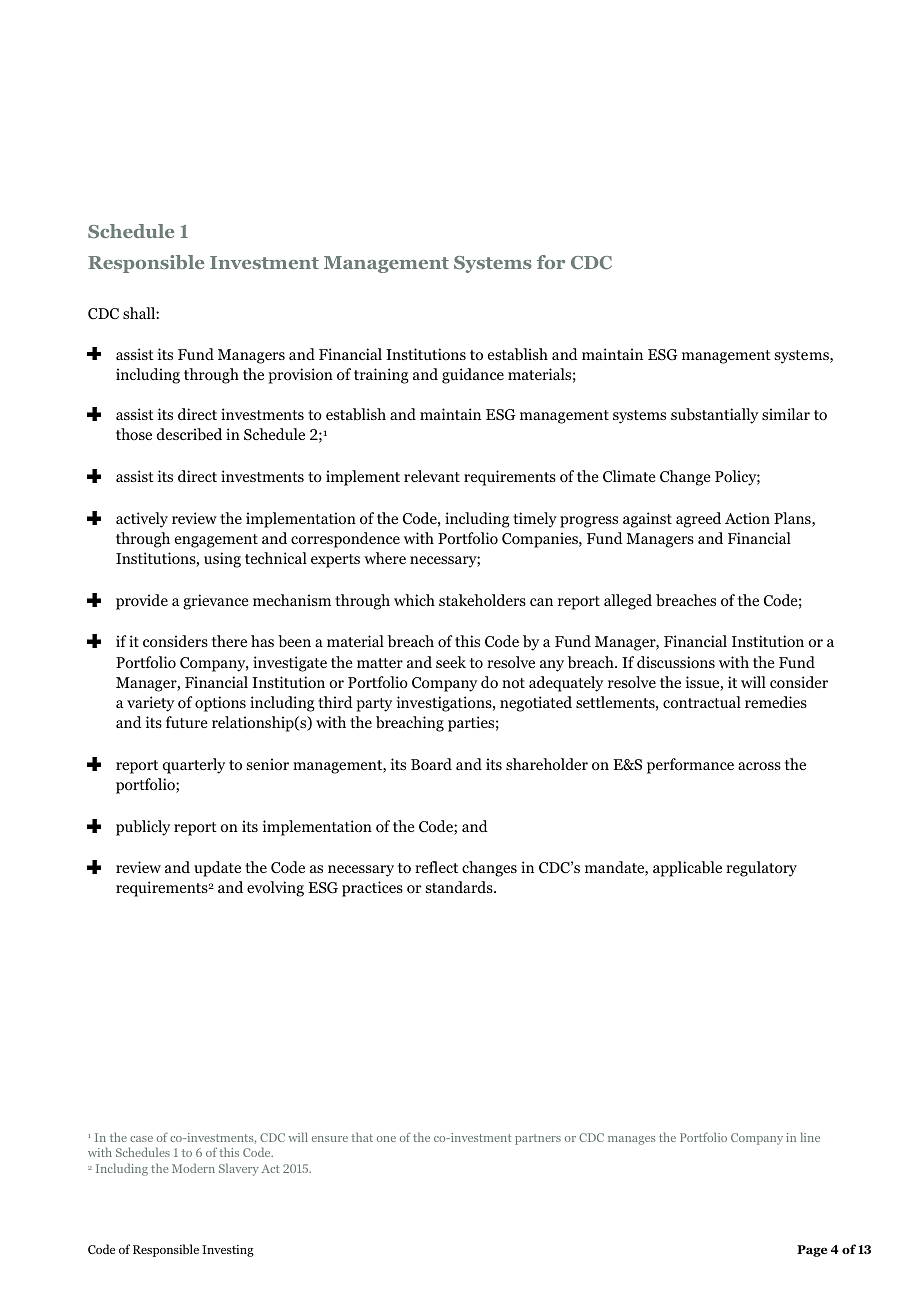  What do you see at coordinates (220, 704) in the image?
I see `options` at bounding box center [220, 704].
